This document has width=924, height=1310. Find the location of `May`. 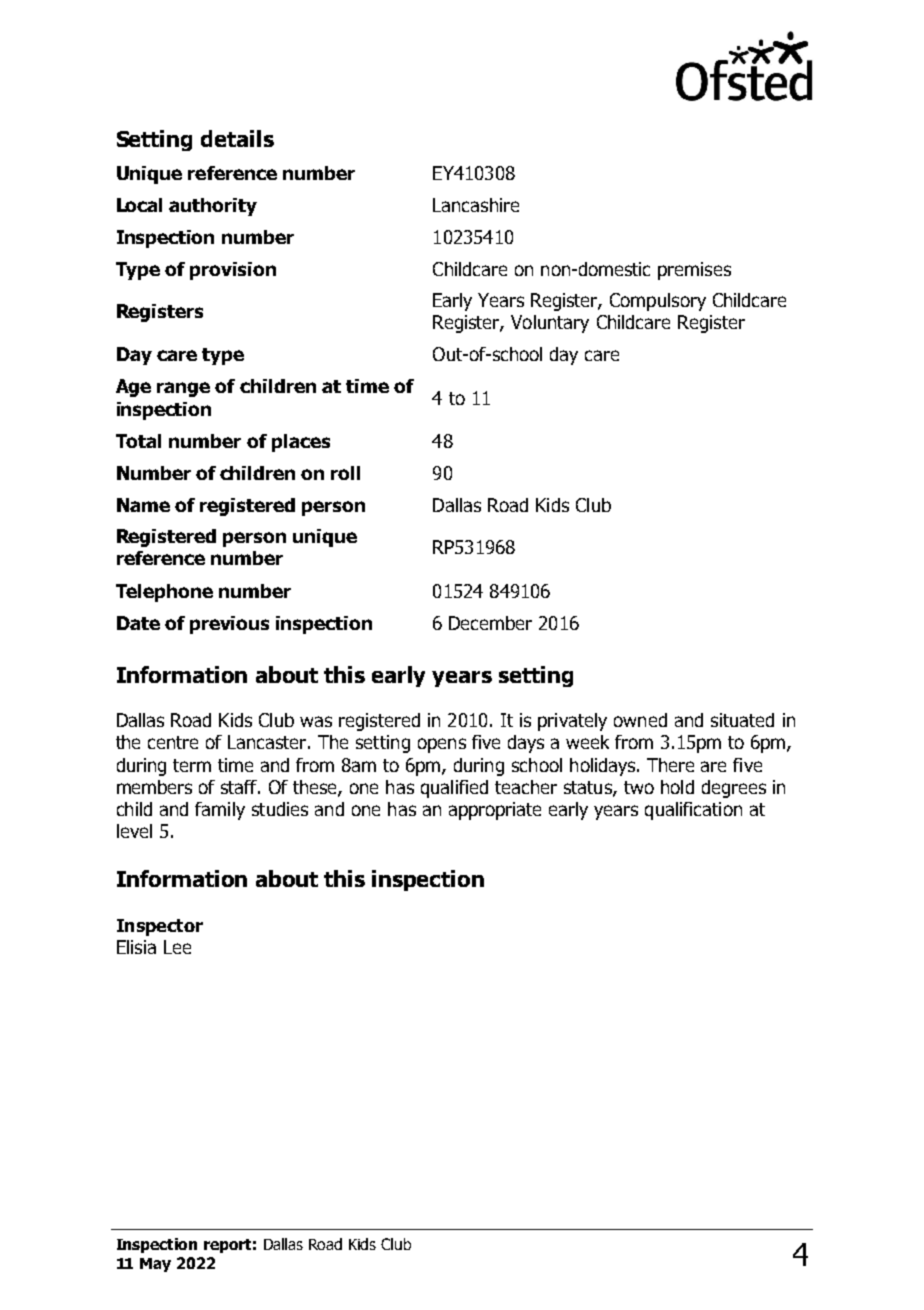

May is located at coordinates (155, 1265).
